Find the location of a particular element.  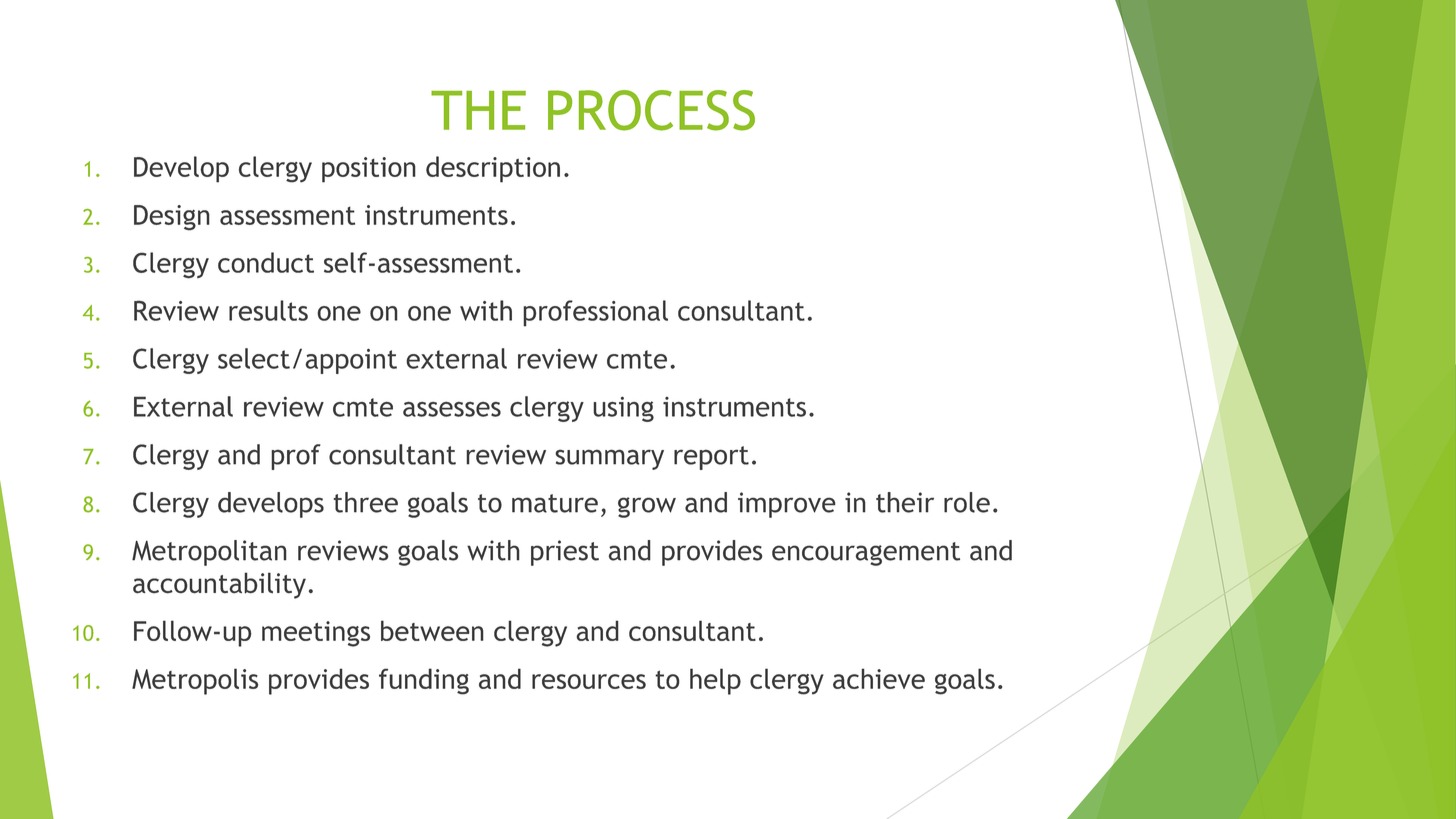

report is located at coordinates (711, 458).
